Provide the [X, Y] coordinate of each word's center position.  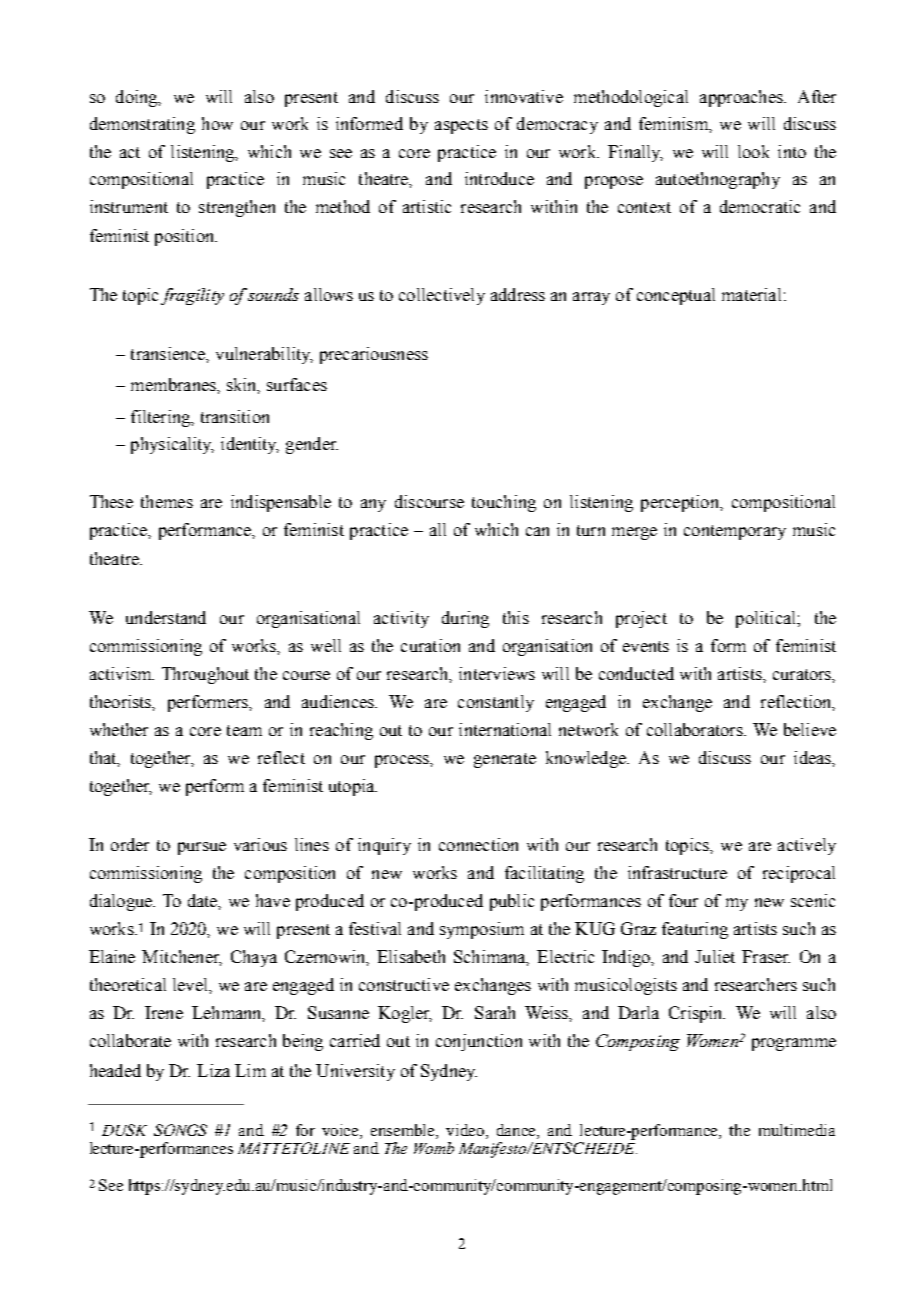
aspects [461, 126]
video [466, 1130]
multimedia [797, 1130]
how [217, 123]
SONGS [180, 1130]
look [753, 151]
